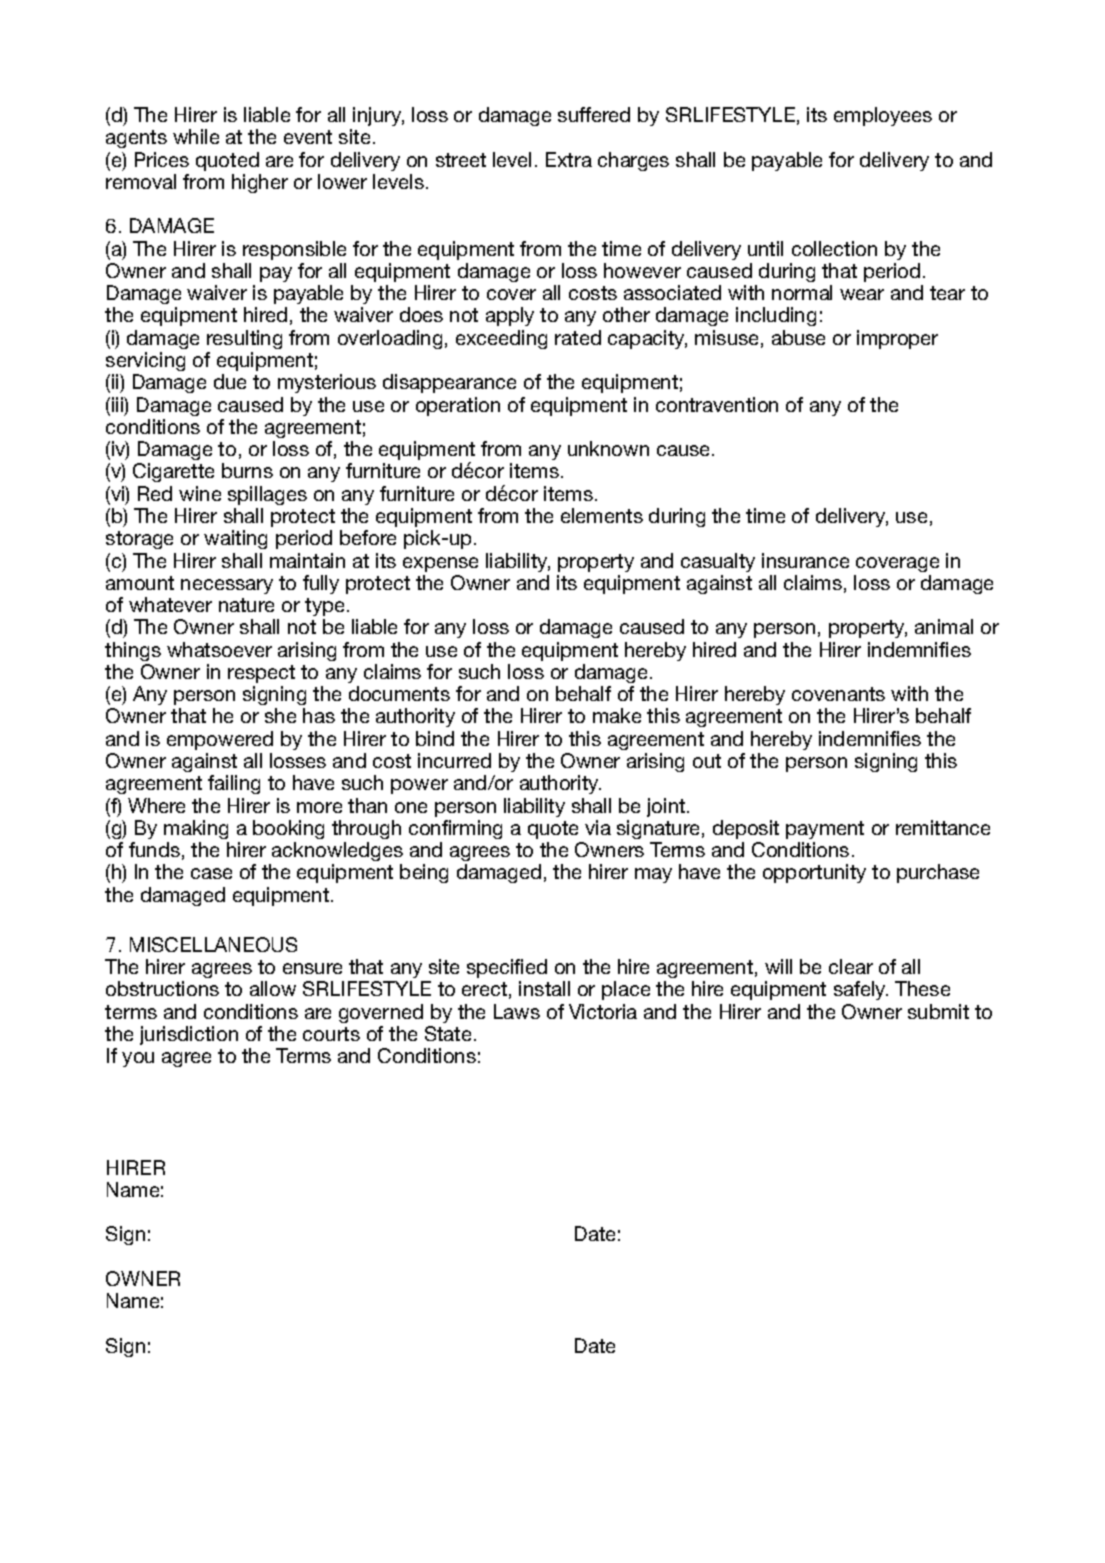 The image size is (1105, 1563). I want to click on unknown, so click(608, 448).
